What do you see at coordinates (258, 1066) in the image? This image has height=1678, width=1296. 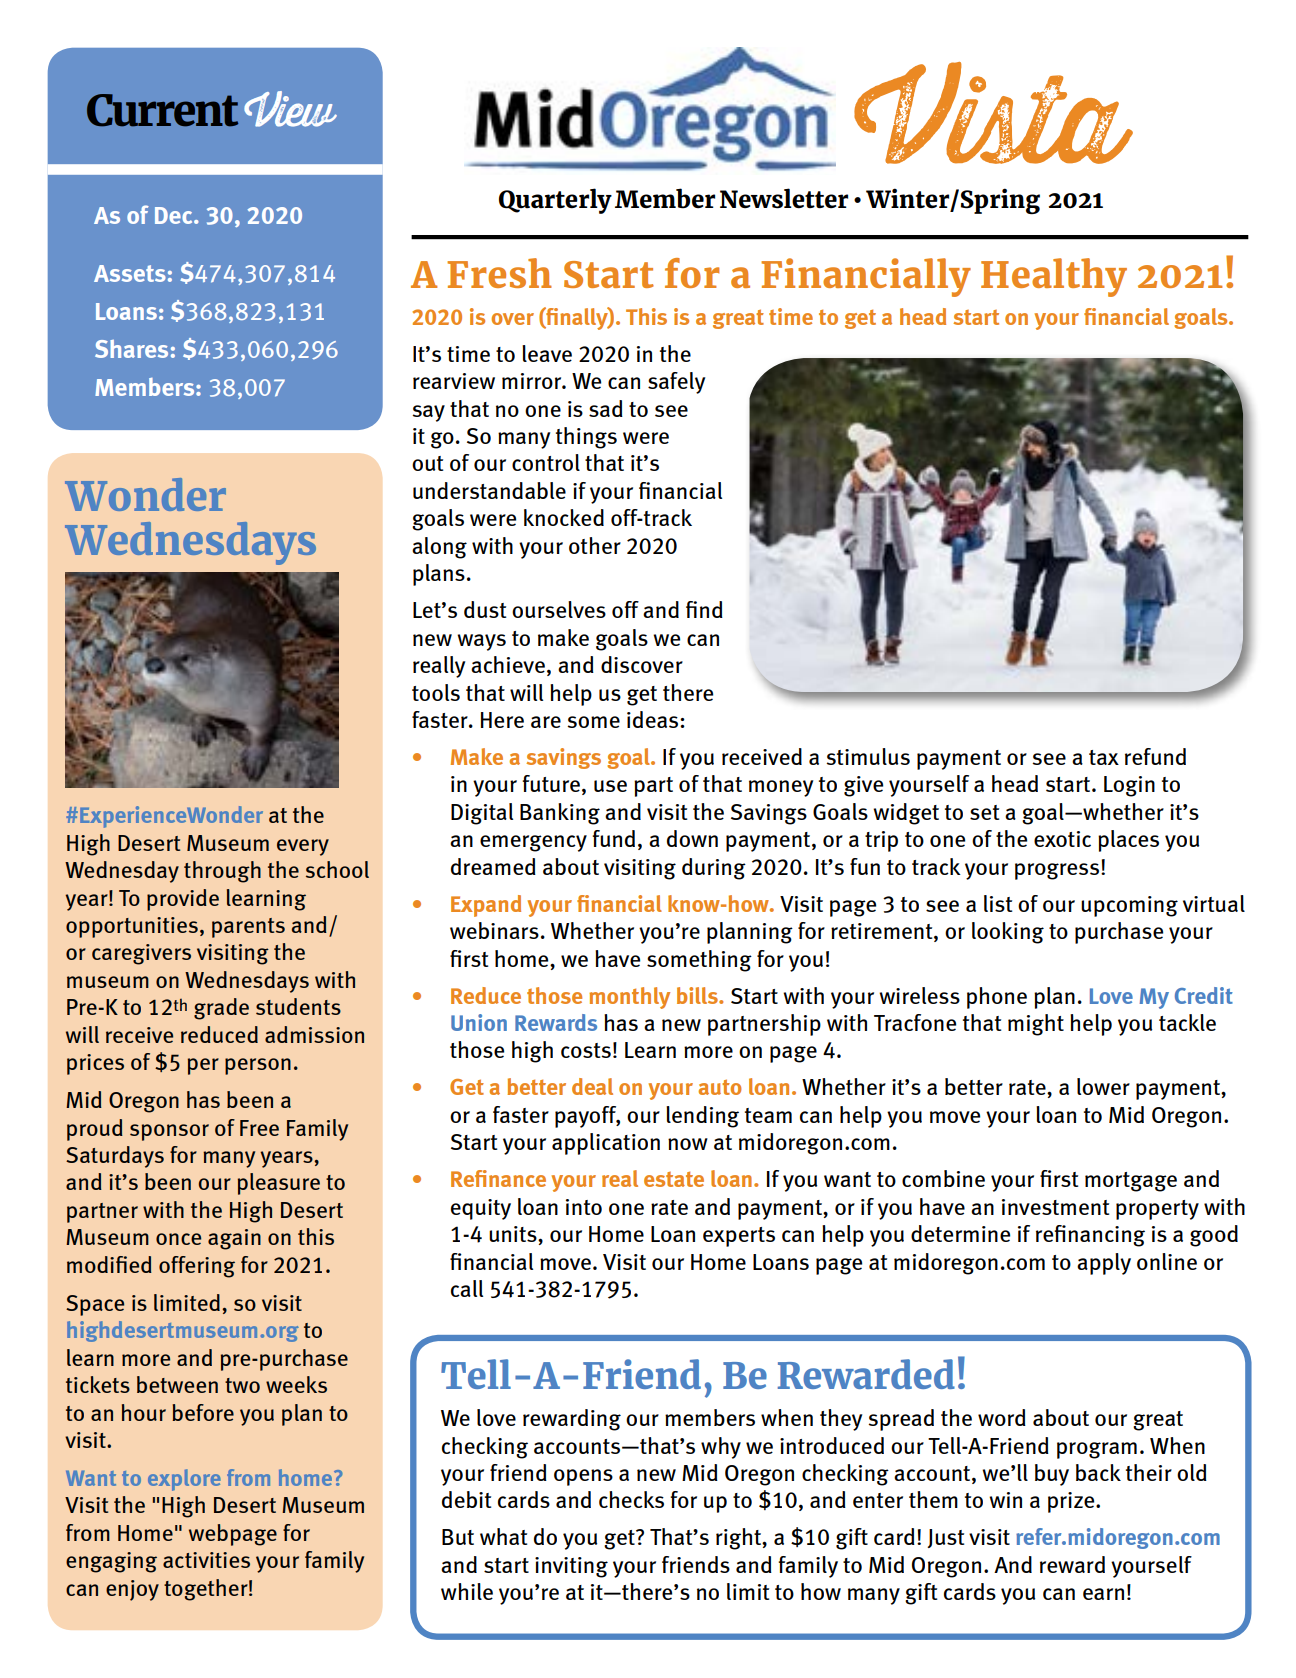 I see `person` at bounding box center [258, 1066].
